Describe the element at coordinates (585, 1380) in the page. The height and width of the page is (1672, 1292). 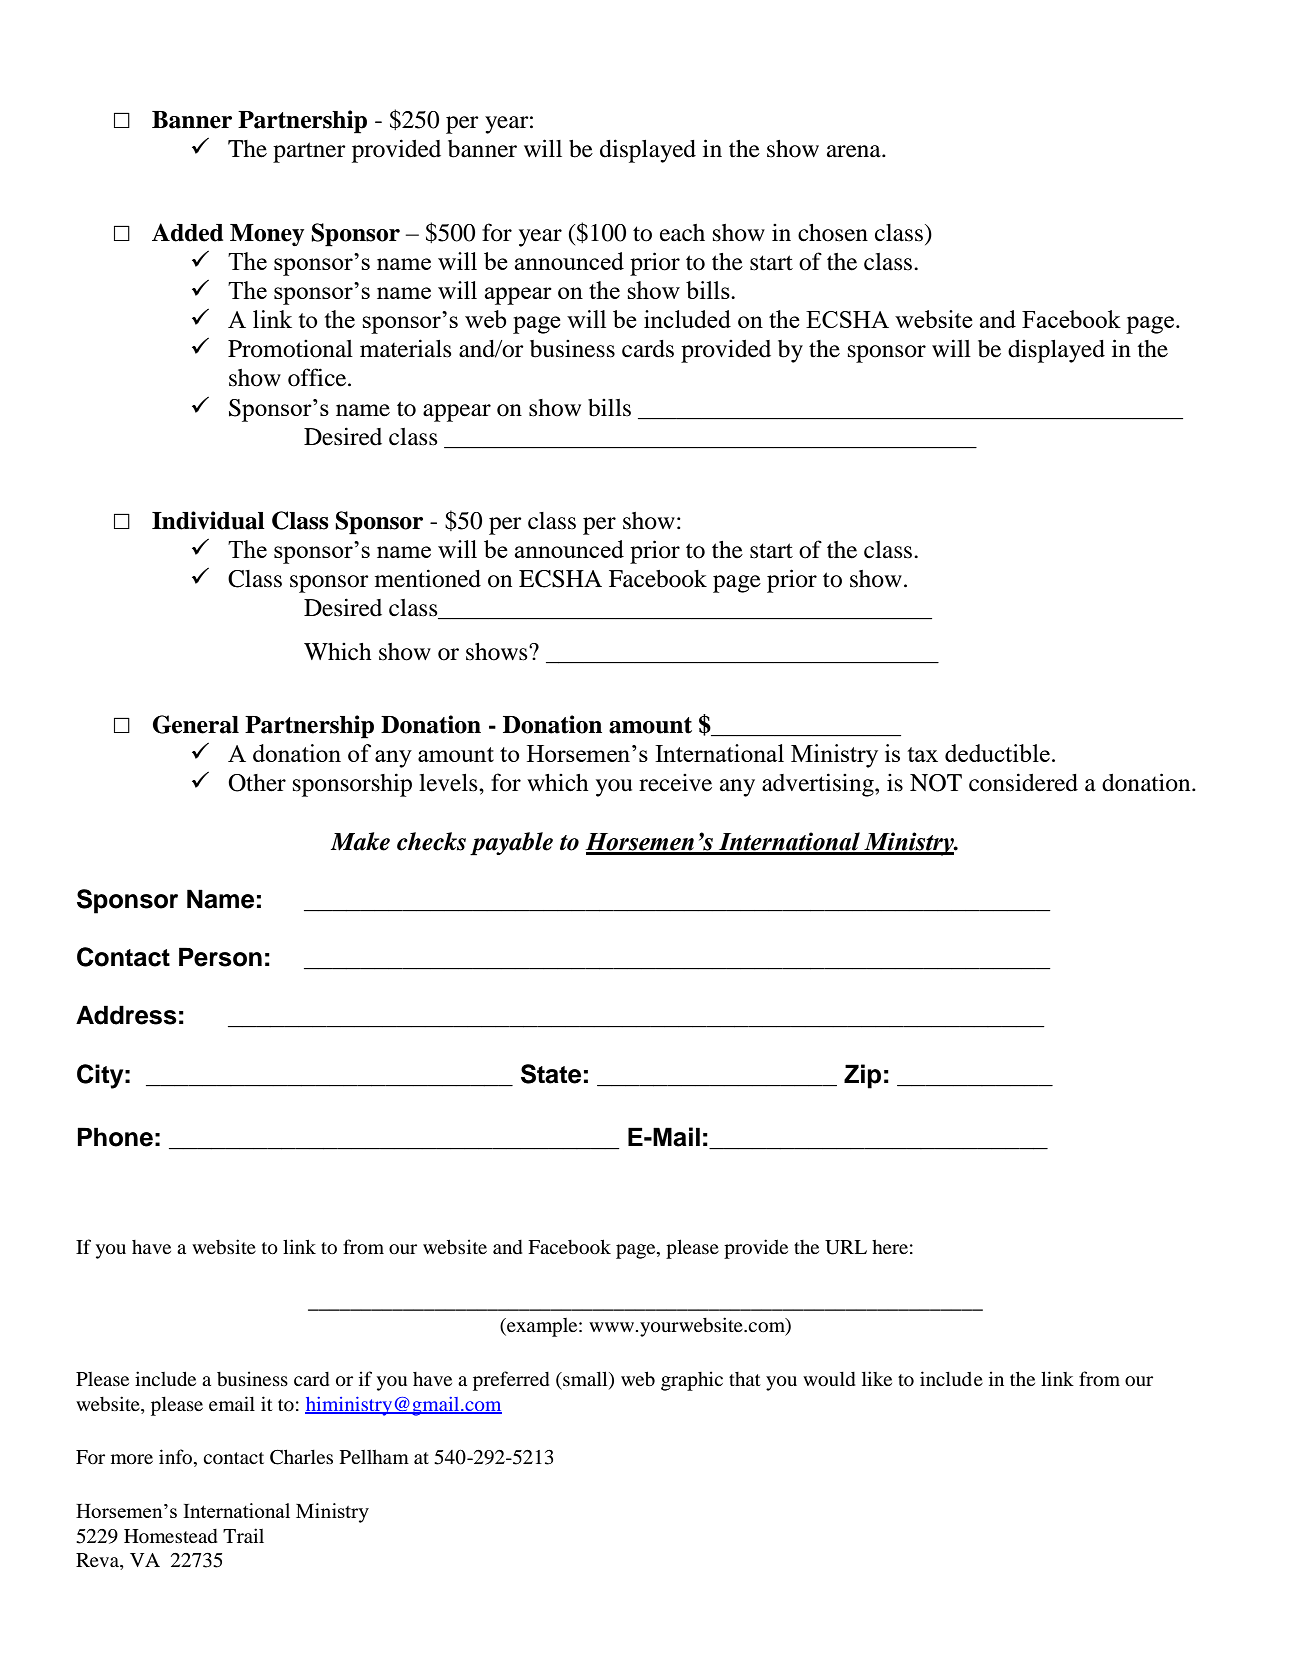
I see `small` at that location.
